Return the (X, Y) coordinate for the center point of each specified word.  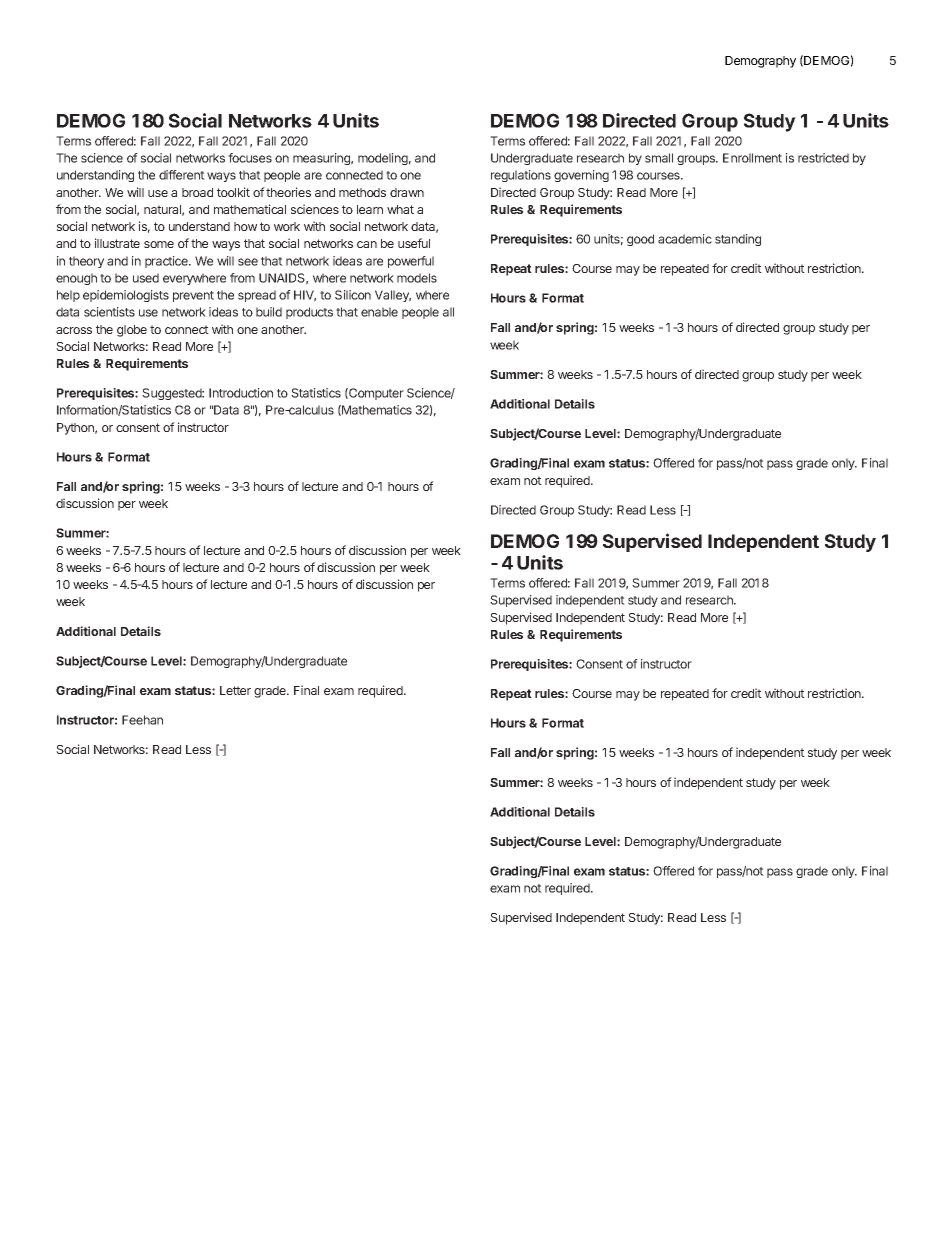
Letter (235, 690)
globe (132, 331)
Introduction (241, 393)
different (182, 175)
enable (379, 312)
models (417, 278)
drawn (407, 192)
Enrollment (752, 158)
